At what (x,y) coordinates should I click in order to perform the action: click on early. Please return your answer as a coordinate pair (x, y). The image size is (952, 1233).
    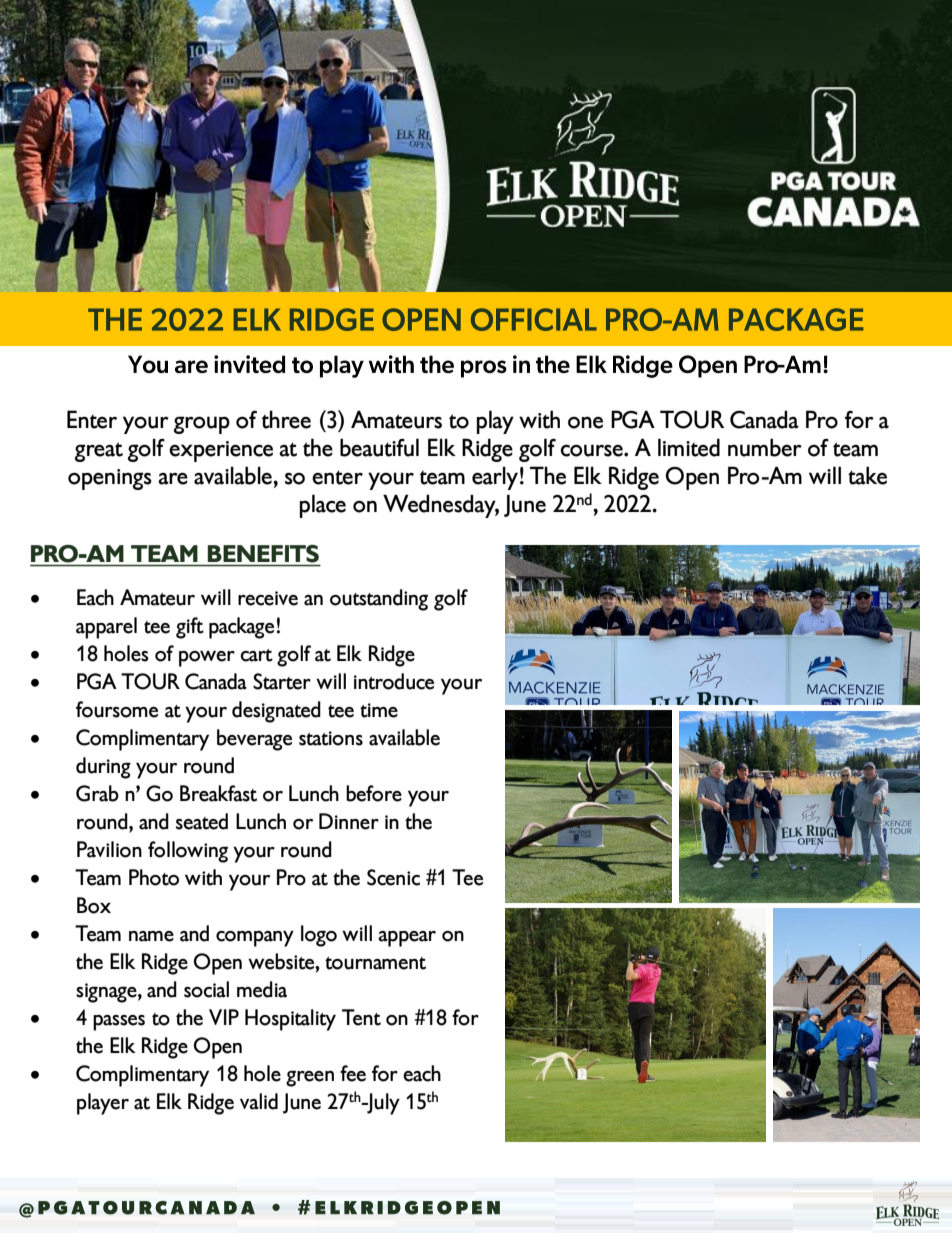
    Looking at the image, I should click on (495, 478).
